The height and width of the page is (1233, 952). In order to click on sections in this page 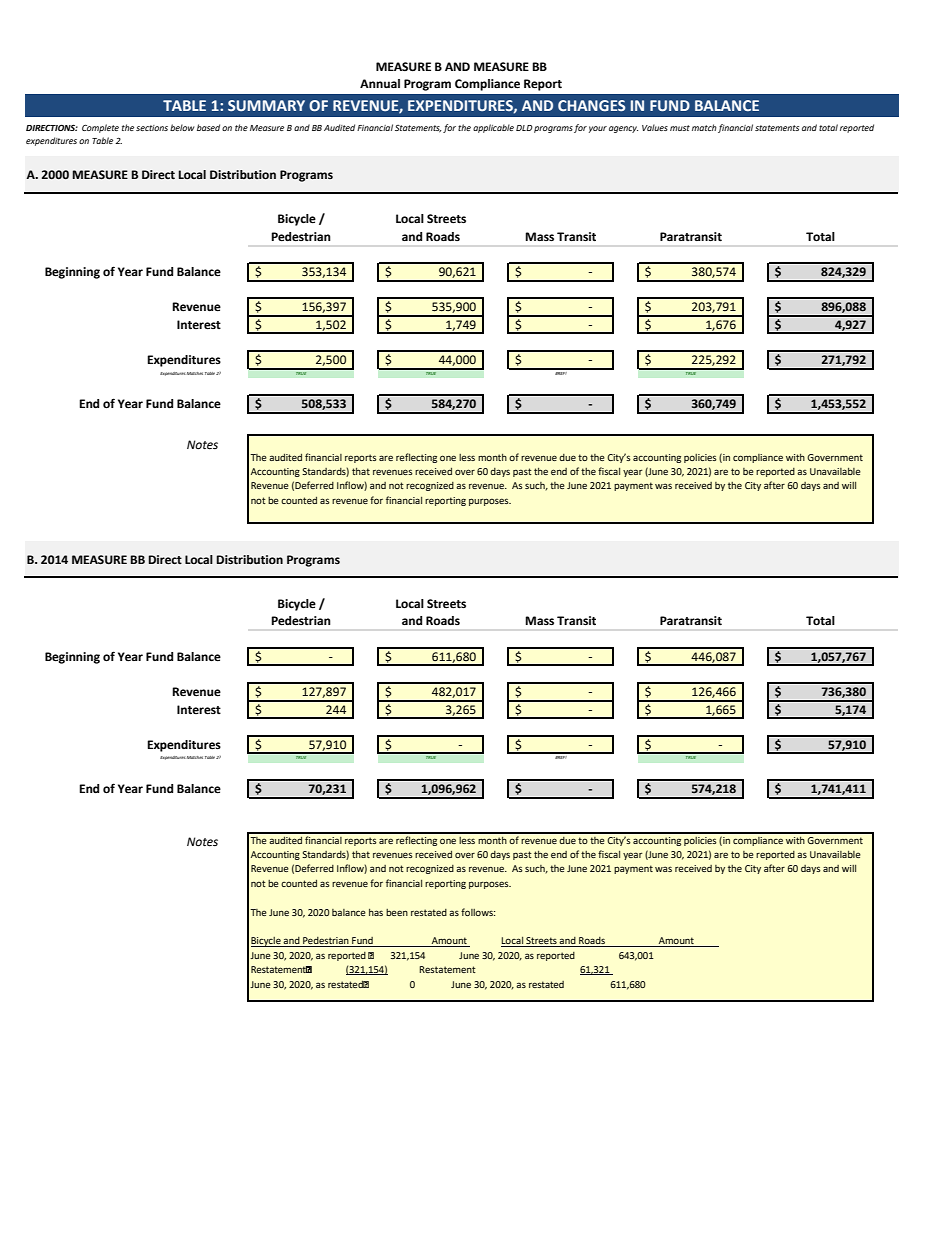, I will do `click(152, 128)`.
